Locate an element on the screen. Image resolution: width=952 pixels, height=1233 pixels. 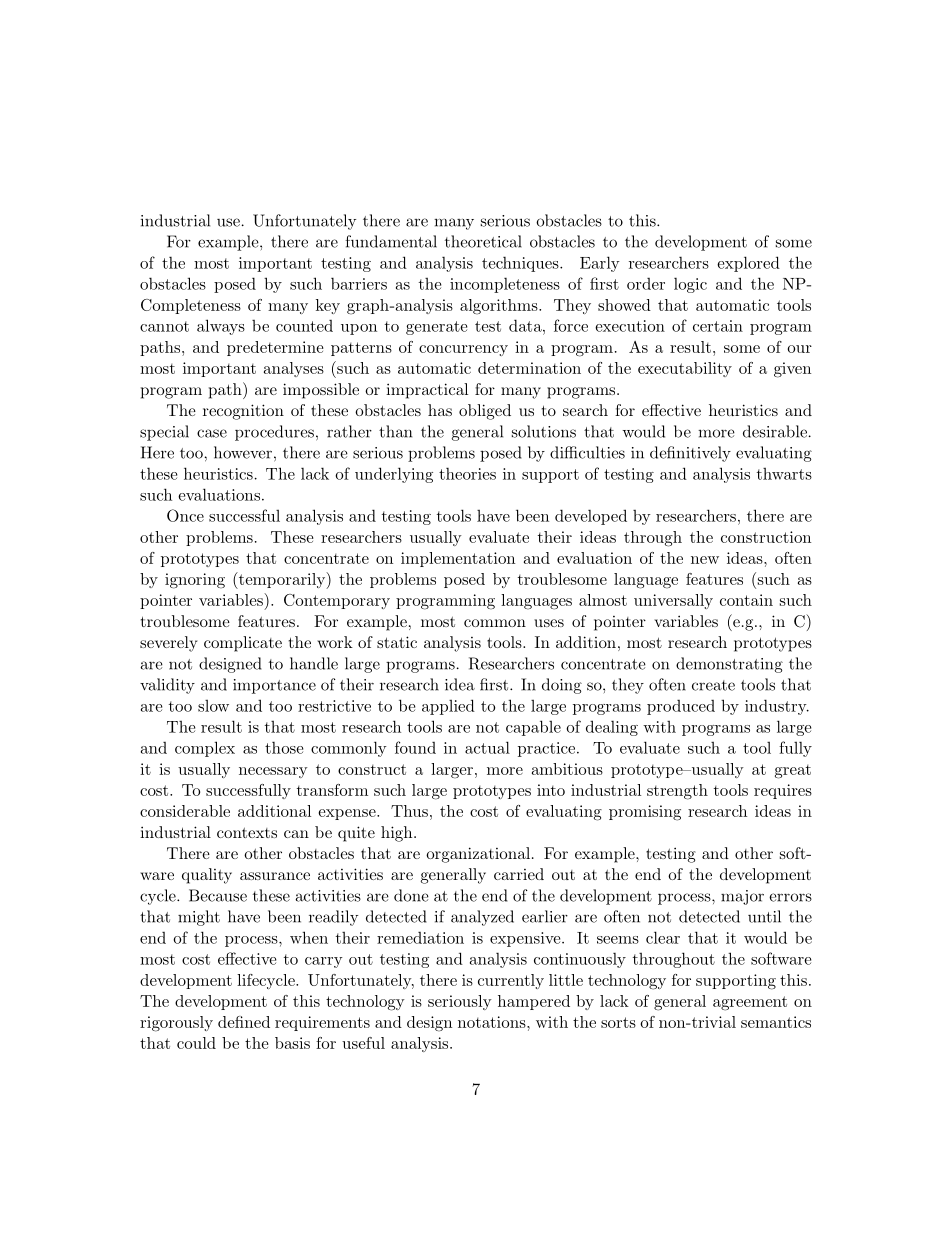
however is located at coordinates (243, 452).
